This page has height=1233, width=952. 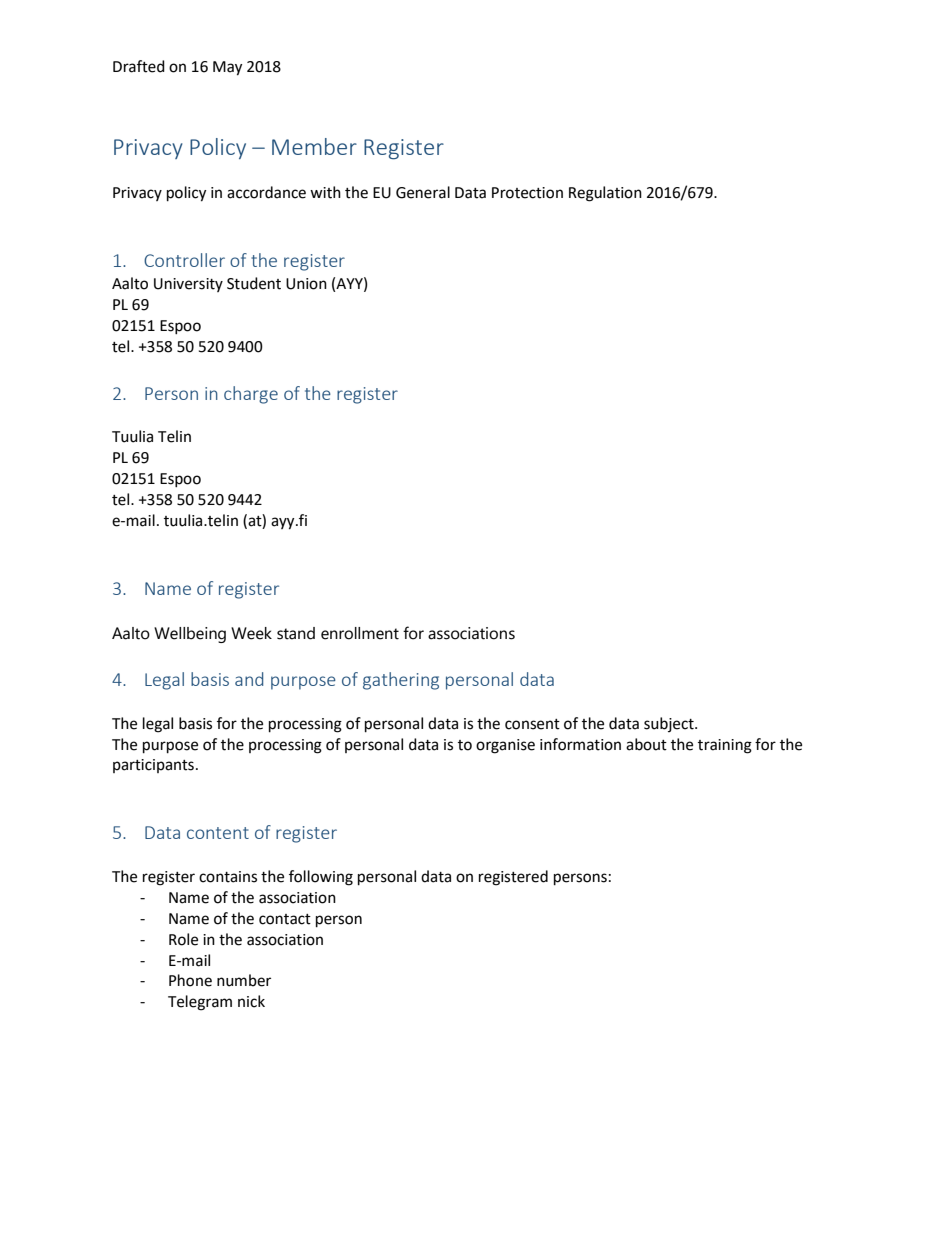 What do you see at coordinates (423, 192) in the page?
I see `General` at bounding box center [423, 192].
